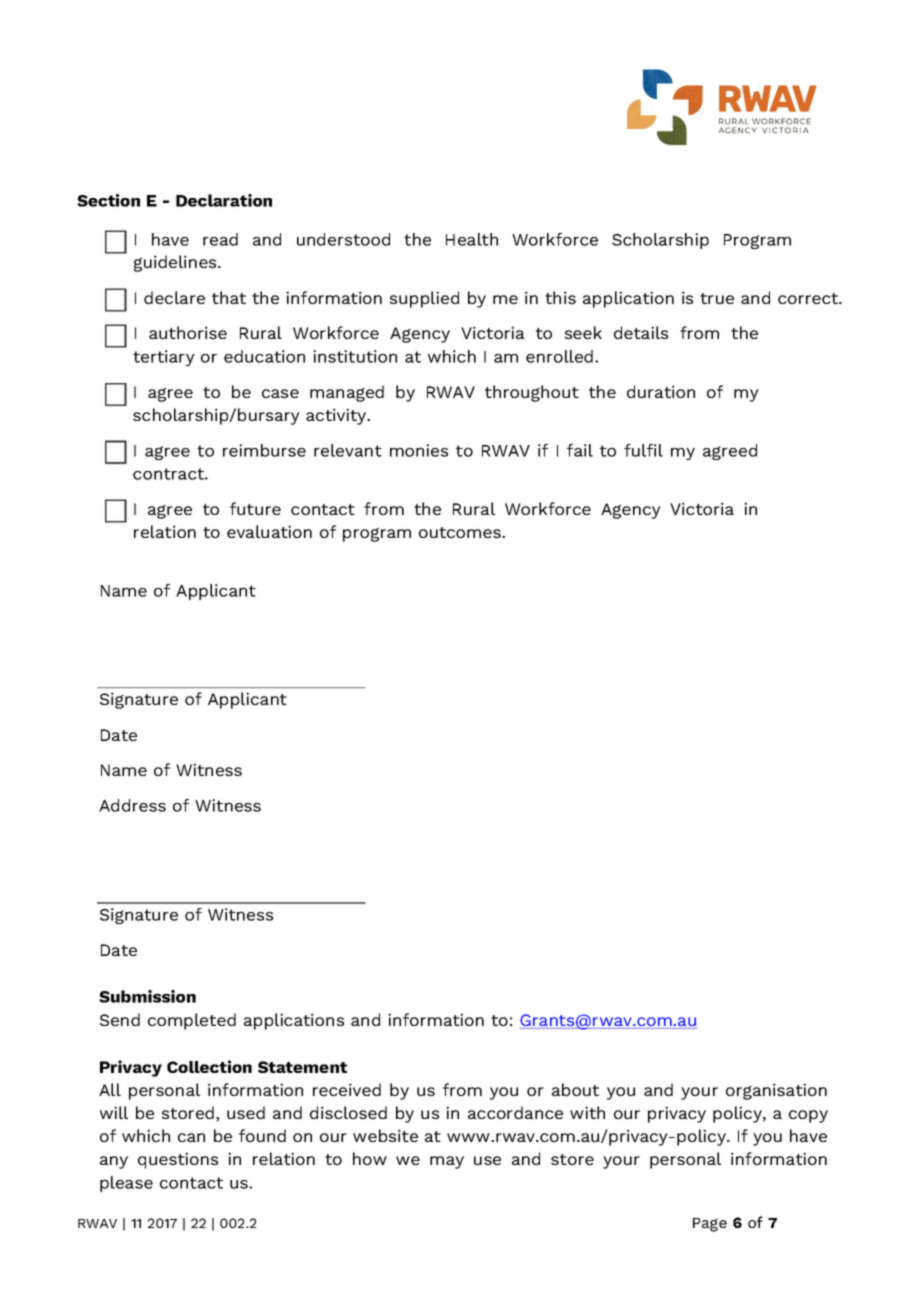 The width and height of the screenshot is (924, 1308). What do you see at coordinates (710, 1225) in the screenshot?
I see `Page` at bounding box center [710, 1225].
